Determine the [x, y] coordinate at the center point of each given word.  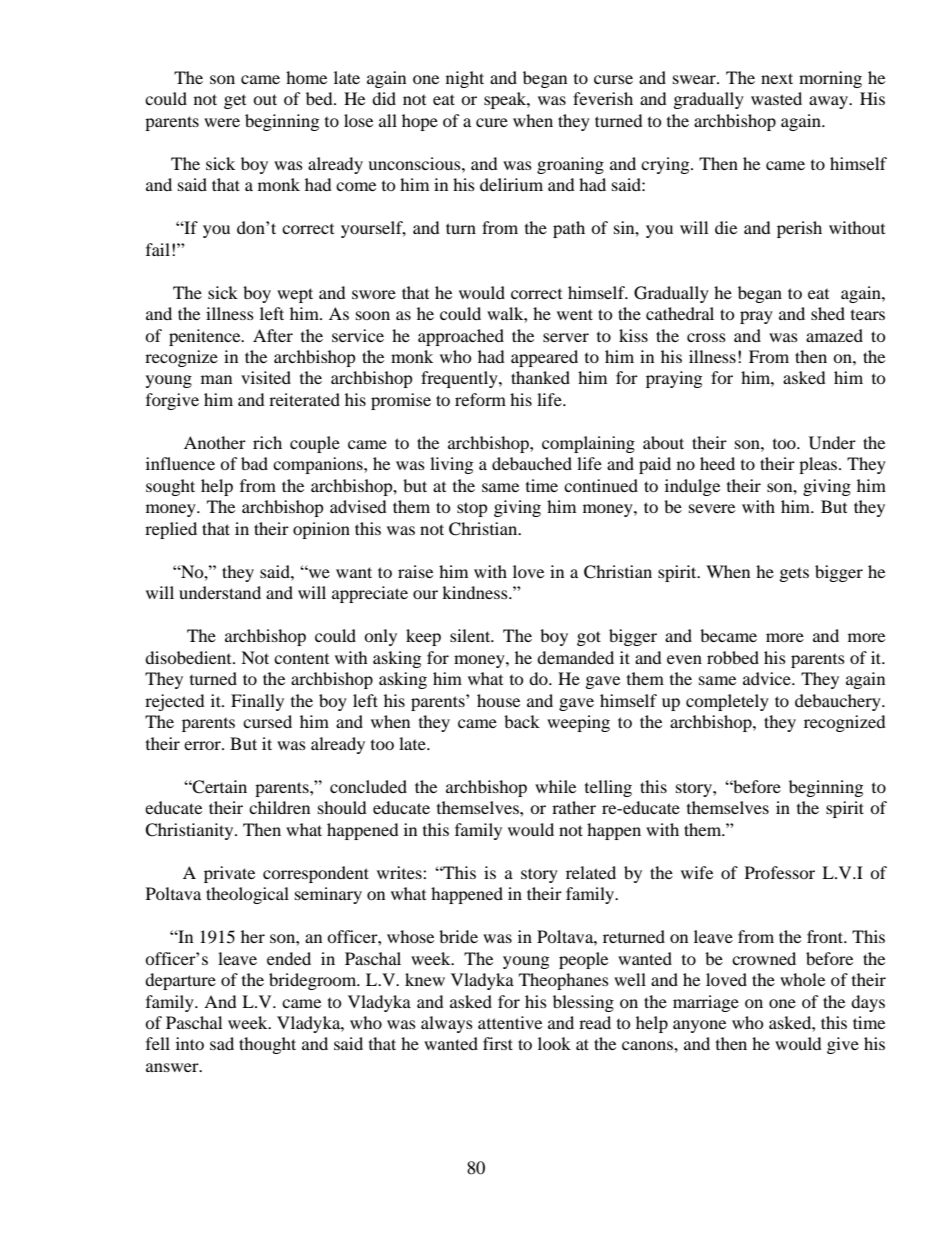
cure [492, 122]
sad [222, 1043]
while [555, 786]
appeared [544, 358]
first [498, 1043]
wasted [776, 98]
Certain [219, 787]
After [273, 335]
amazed [834, 335]
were [222, 122]
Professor [780, 872]
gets [794, 574]
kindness [476, 592]
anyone [699, 1026]
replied [171, 530]
